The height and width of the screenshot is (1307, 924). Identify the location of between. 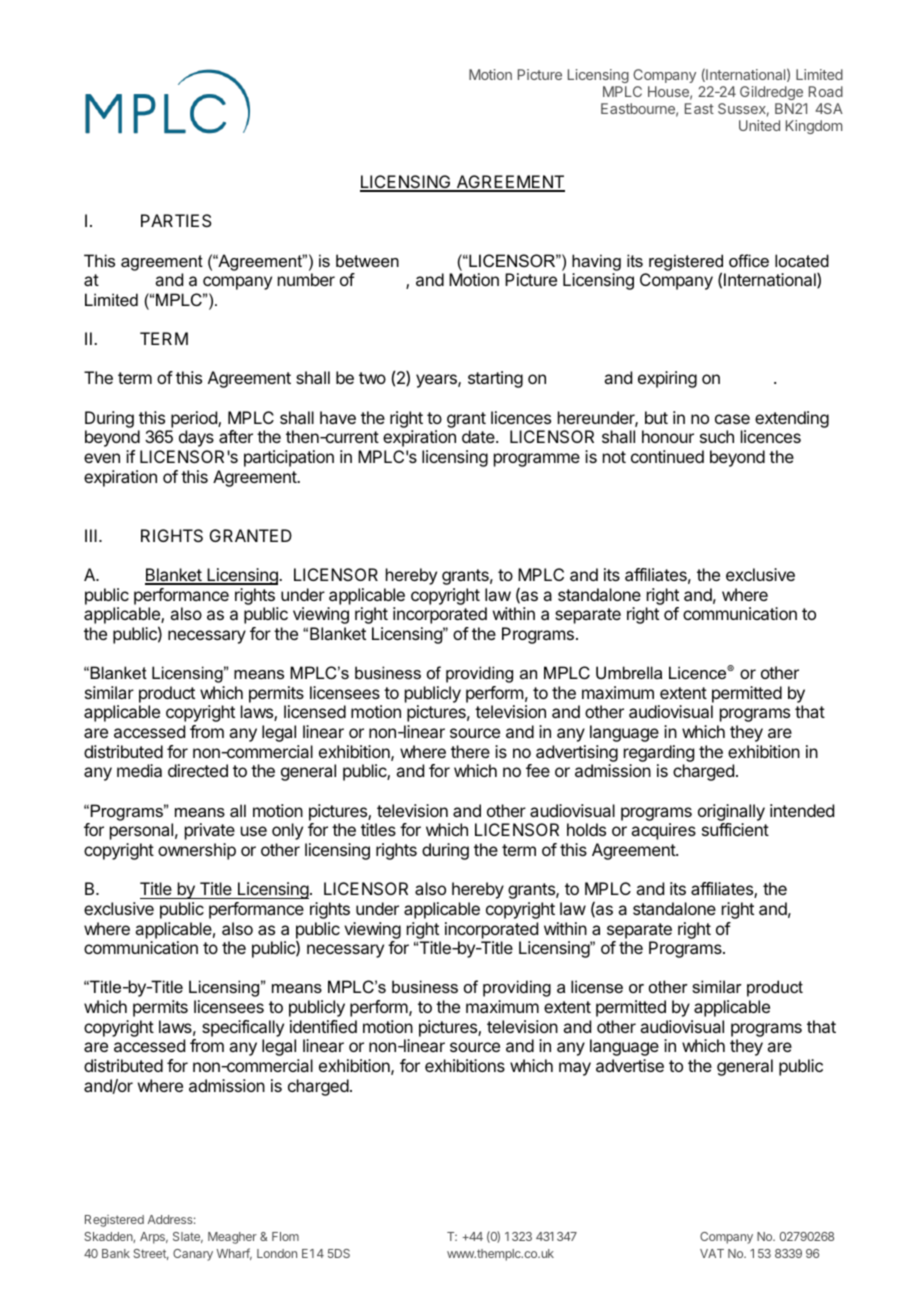
(367, 260).
